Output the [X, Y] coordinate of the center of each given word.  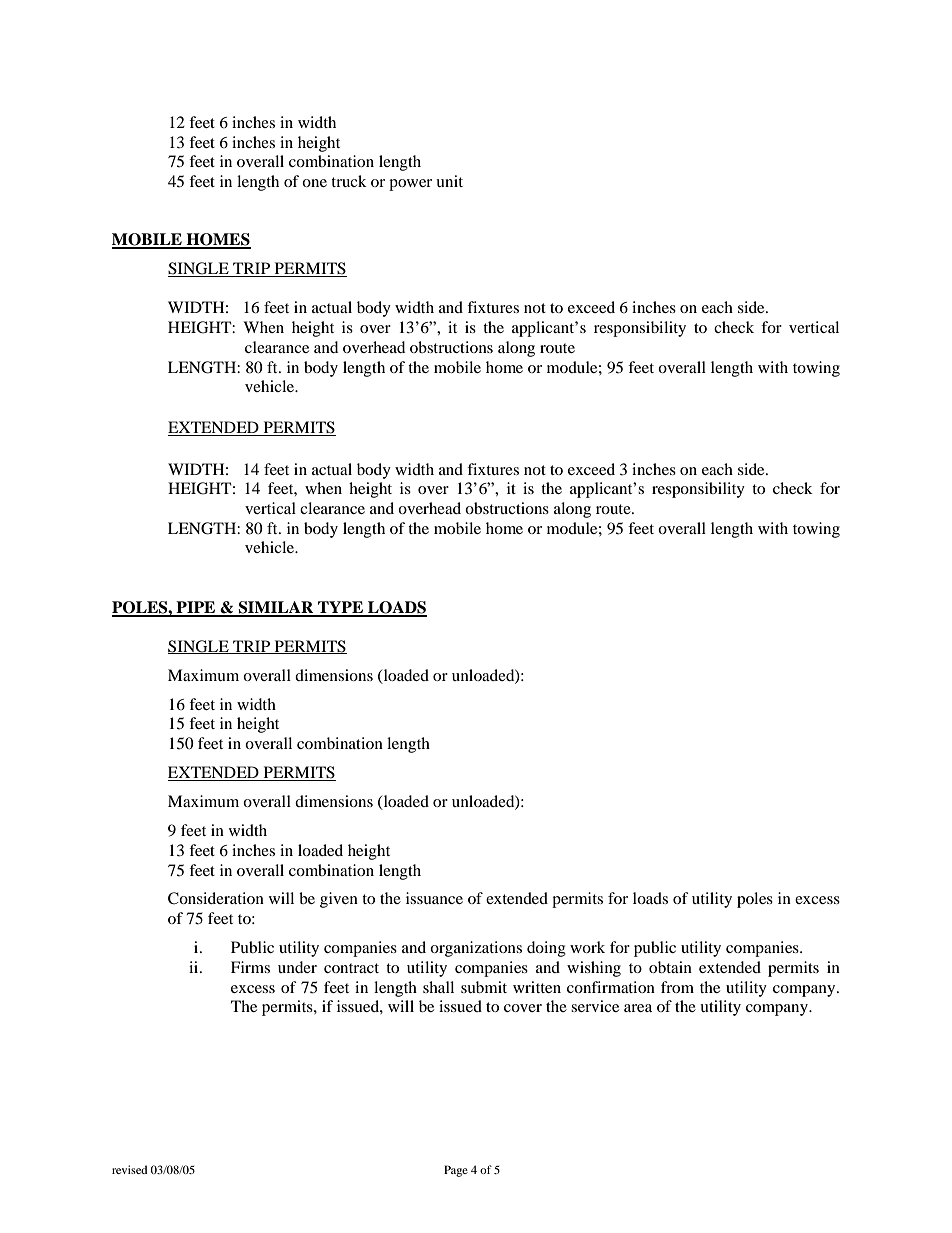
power [410, 185]
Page [456, 1171]
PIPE [196, 608]
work [587, 947]
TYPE [340, 608]
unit [449, 181]
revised [129, 1169]
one [314, 183]
